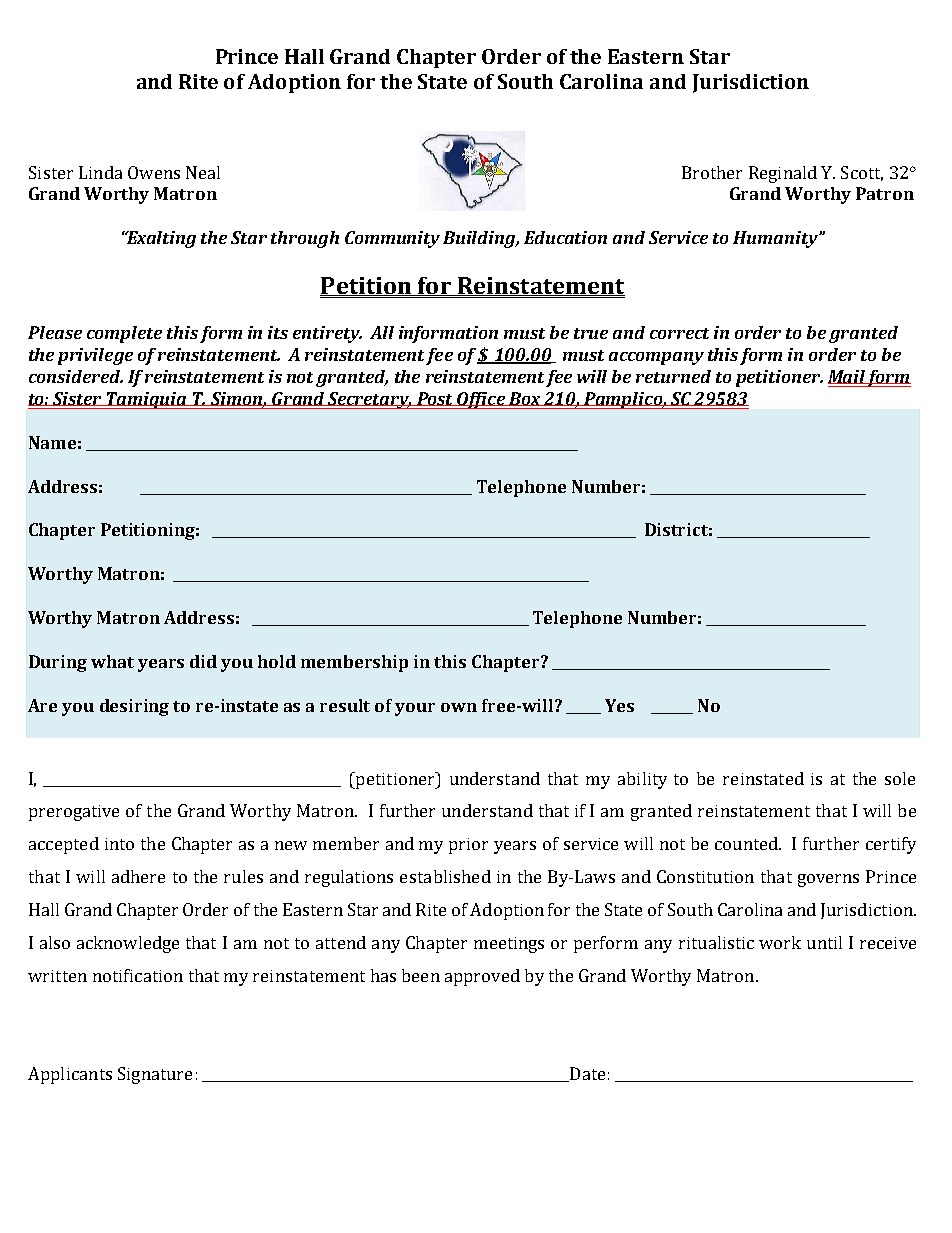  Describe the element at coordinates (155, 1075) in the screenshot. I see `Signature` at that location.
